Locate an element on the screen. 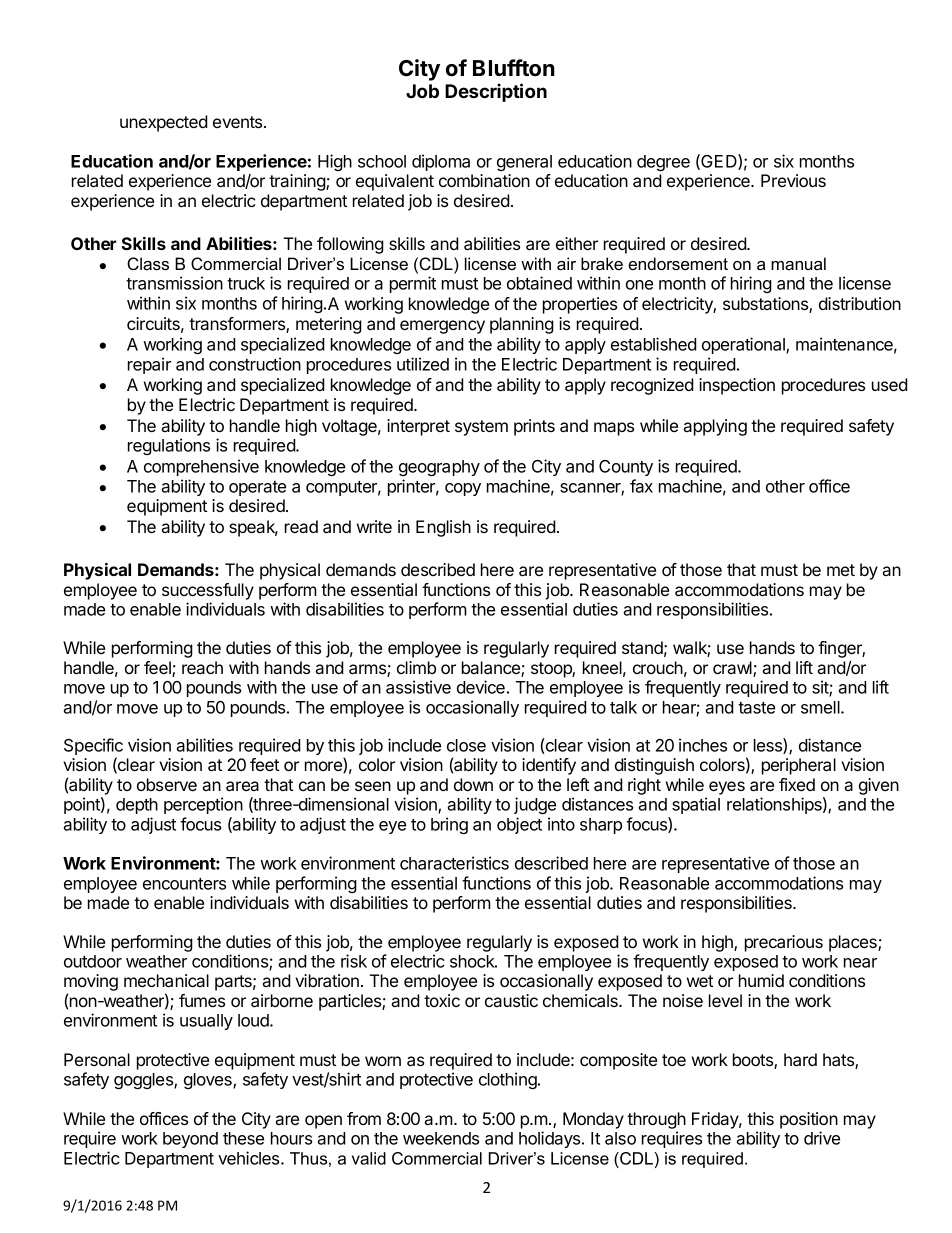 The image size is (952, 1233). repair is located at coordinates (149, 365).
